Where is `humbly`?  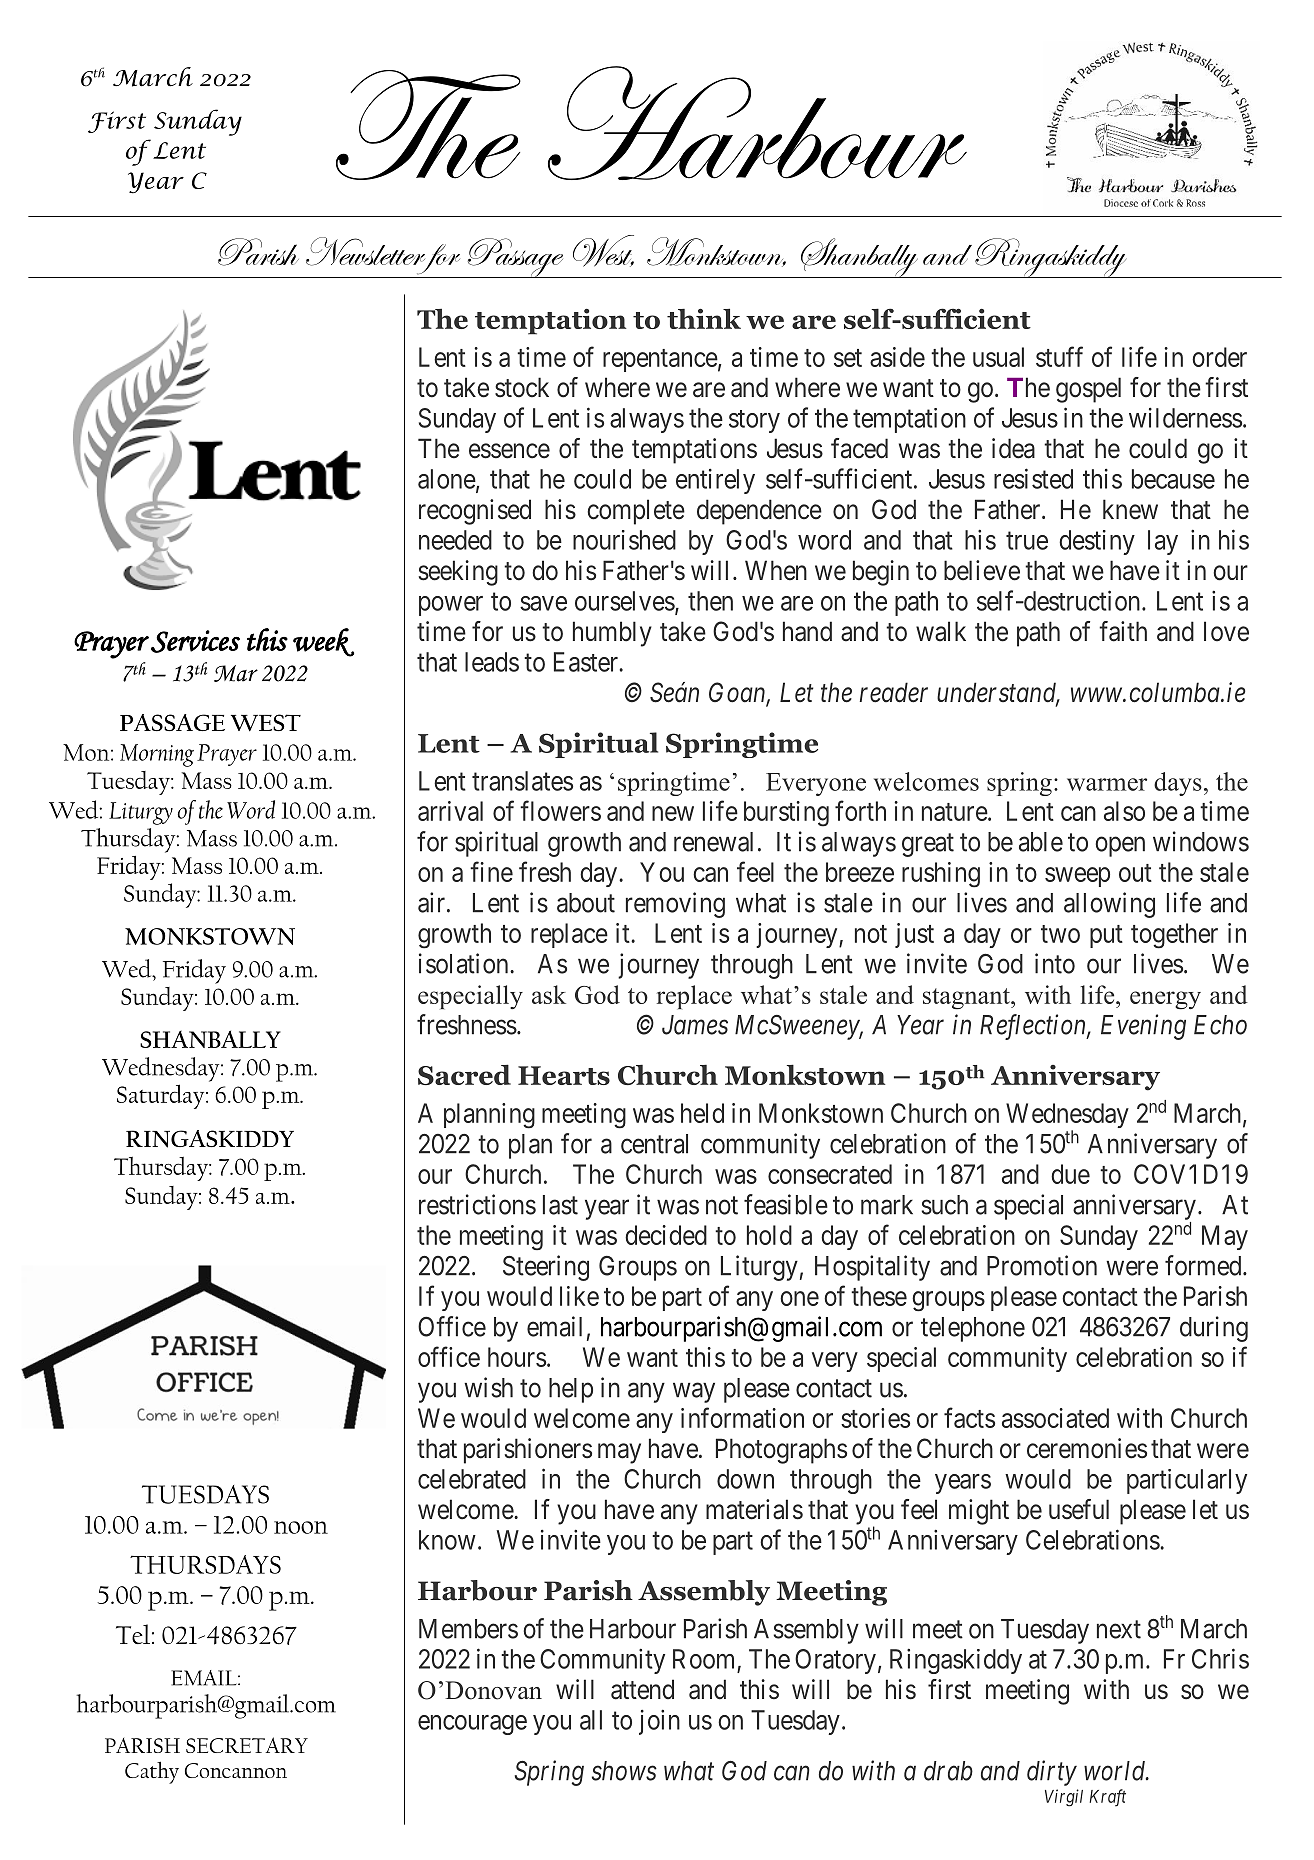
humbly is located at coordinates (612, 634).
